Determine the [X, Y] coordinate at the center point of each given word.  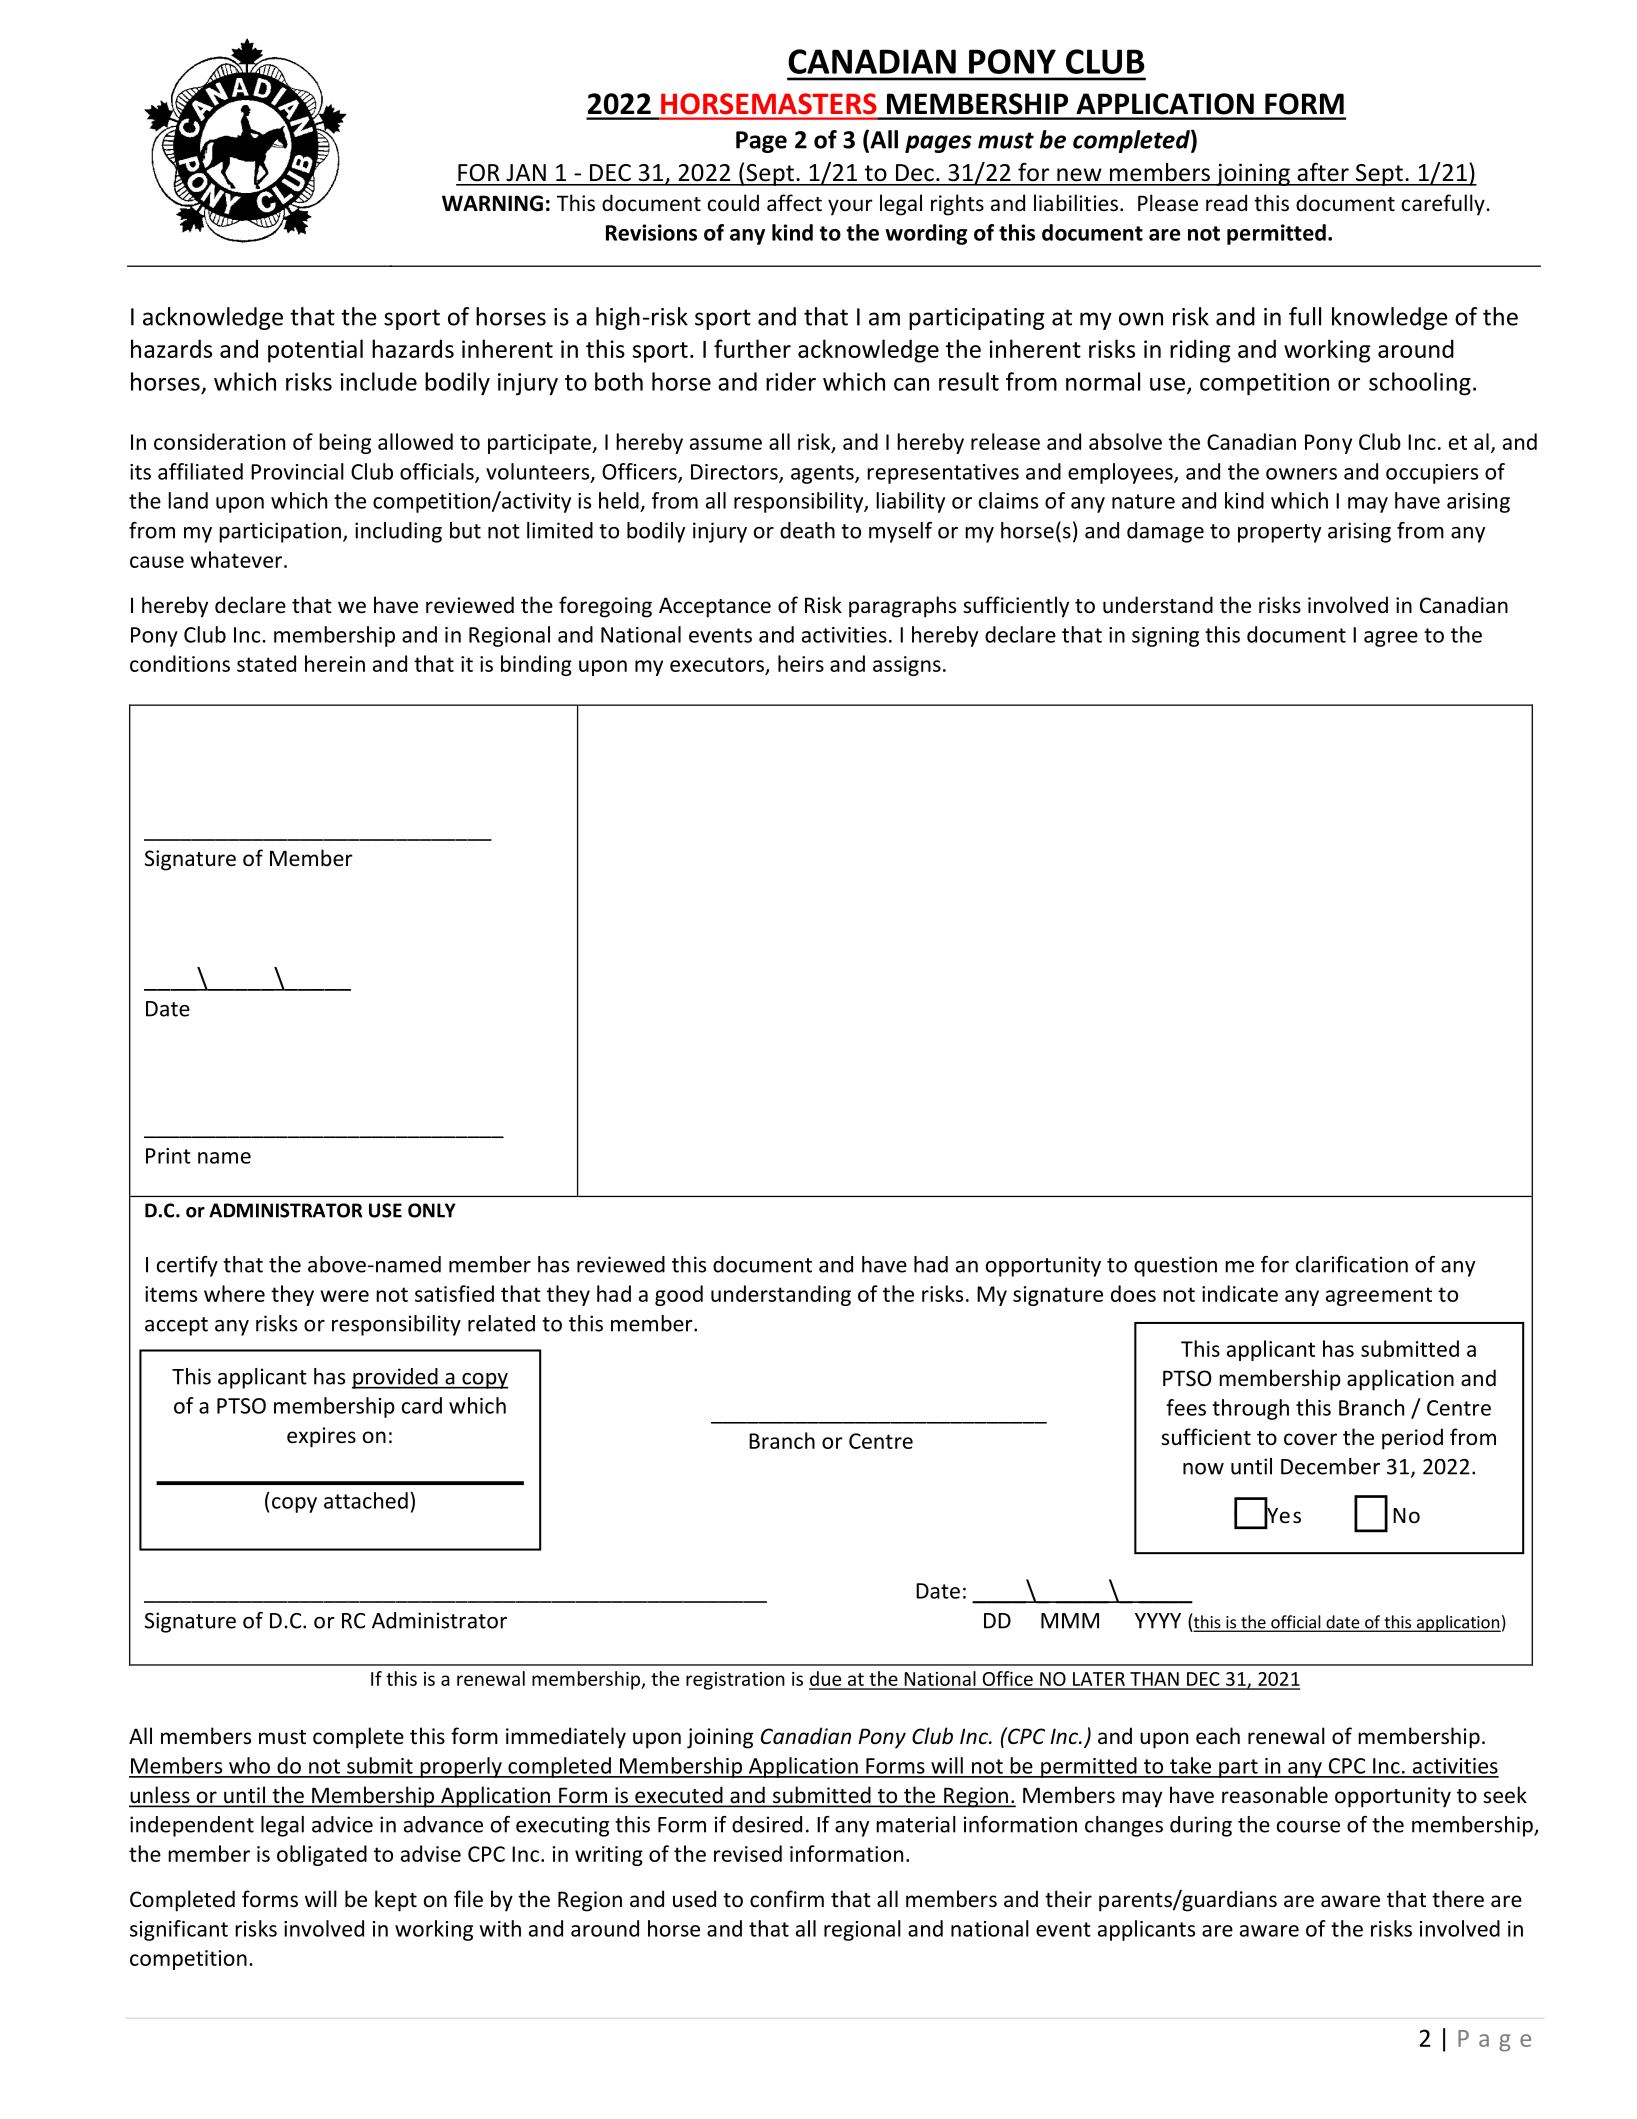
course [1308, 1827]
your [850, 207]
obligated [322, 1855]
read [1226, 202]
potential [315, 351]
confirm [787, 1899]
